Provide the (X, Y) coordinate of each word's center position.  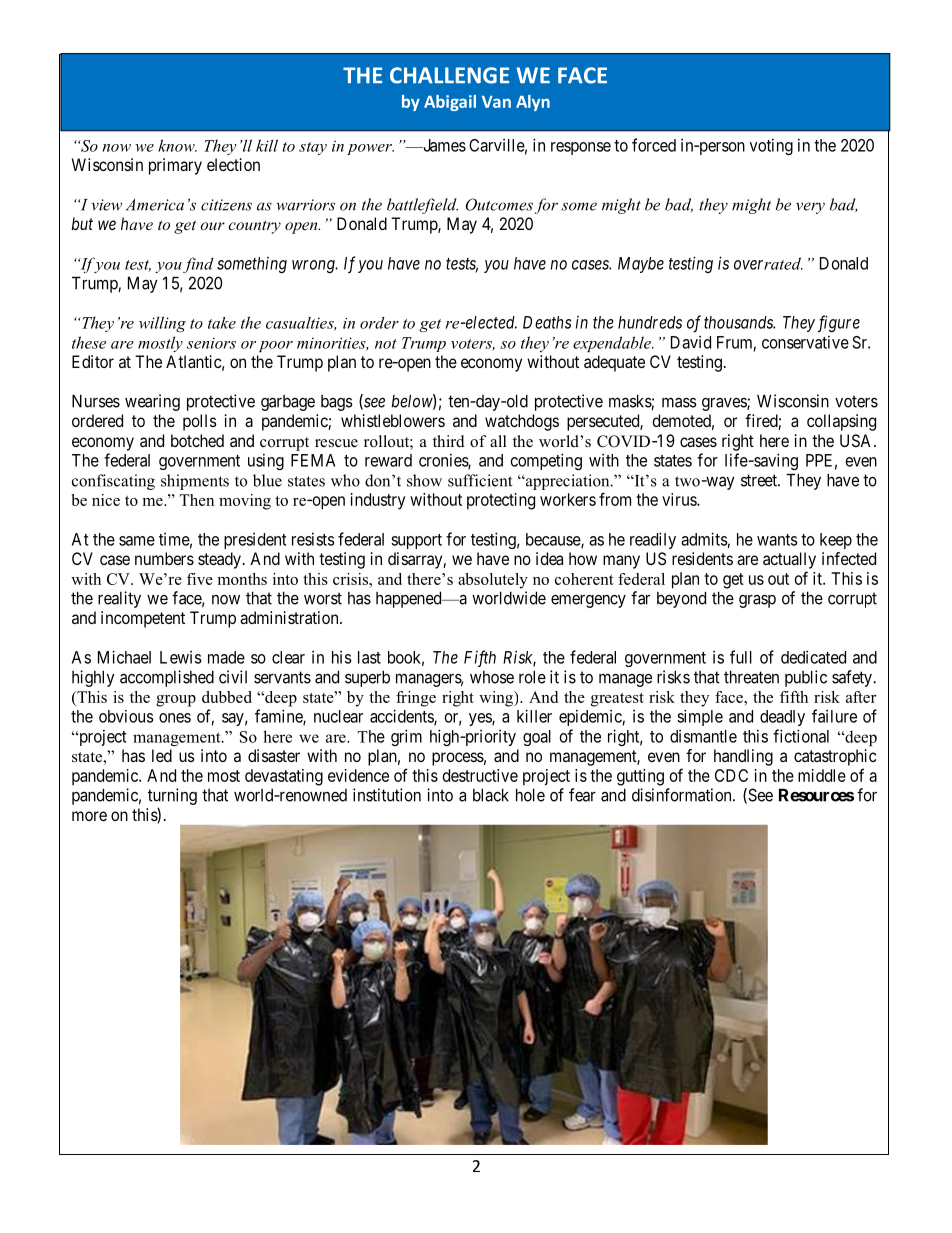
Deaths (547, 322)
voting (771, 146)
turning (172, 796)
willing (162, 324)
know (177, 145)
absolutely (493, 581)
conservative (805, 342)
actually (789, 560)
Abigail (450, 103)
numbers (164, 558)
